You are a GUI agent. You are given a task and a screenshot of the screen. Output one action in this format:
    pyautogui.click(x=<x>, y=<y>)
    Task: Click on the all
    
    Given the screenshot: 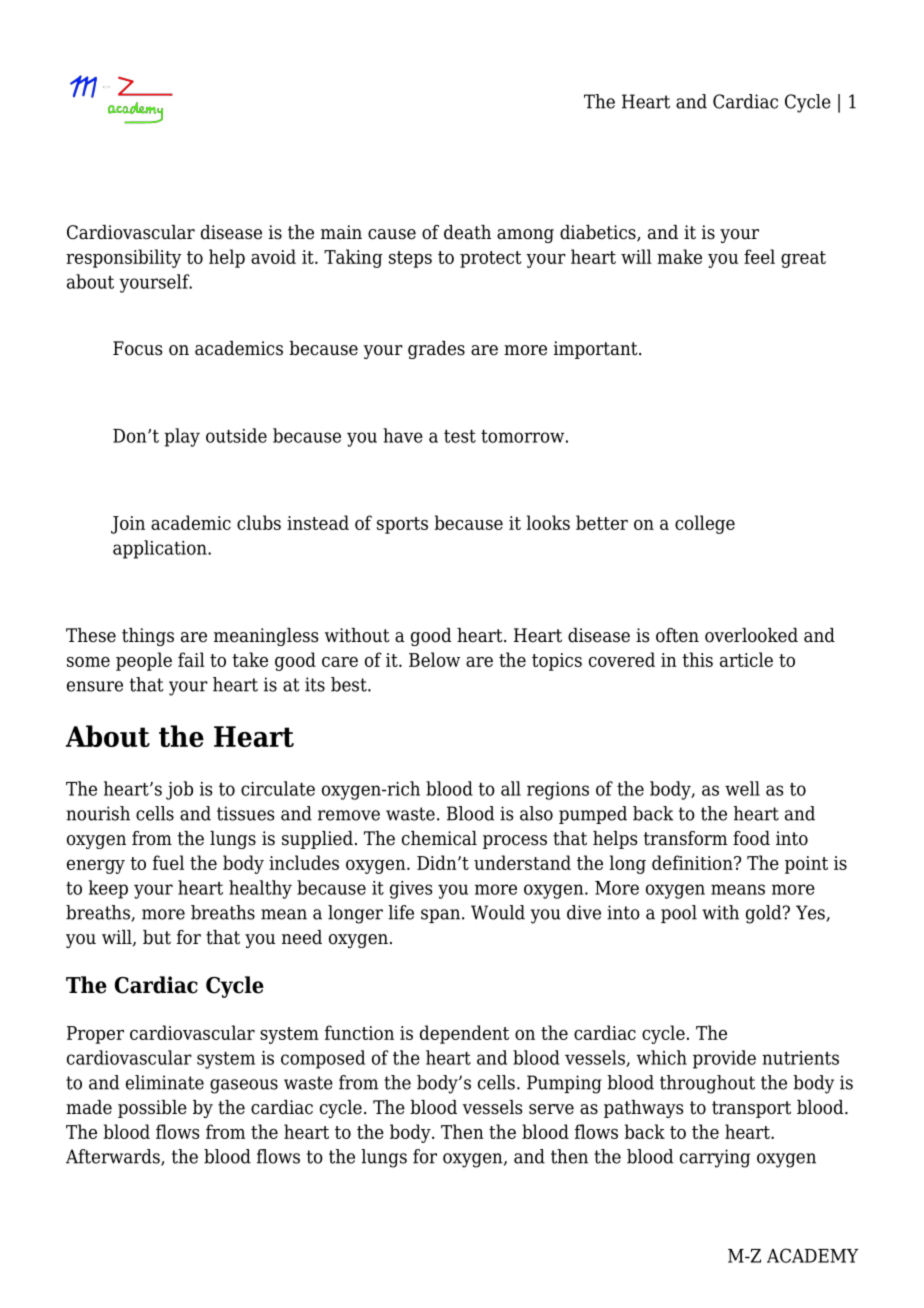 What is the action you would take?
    pyautogui.click(x=511, y=788)
